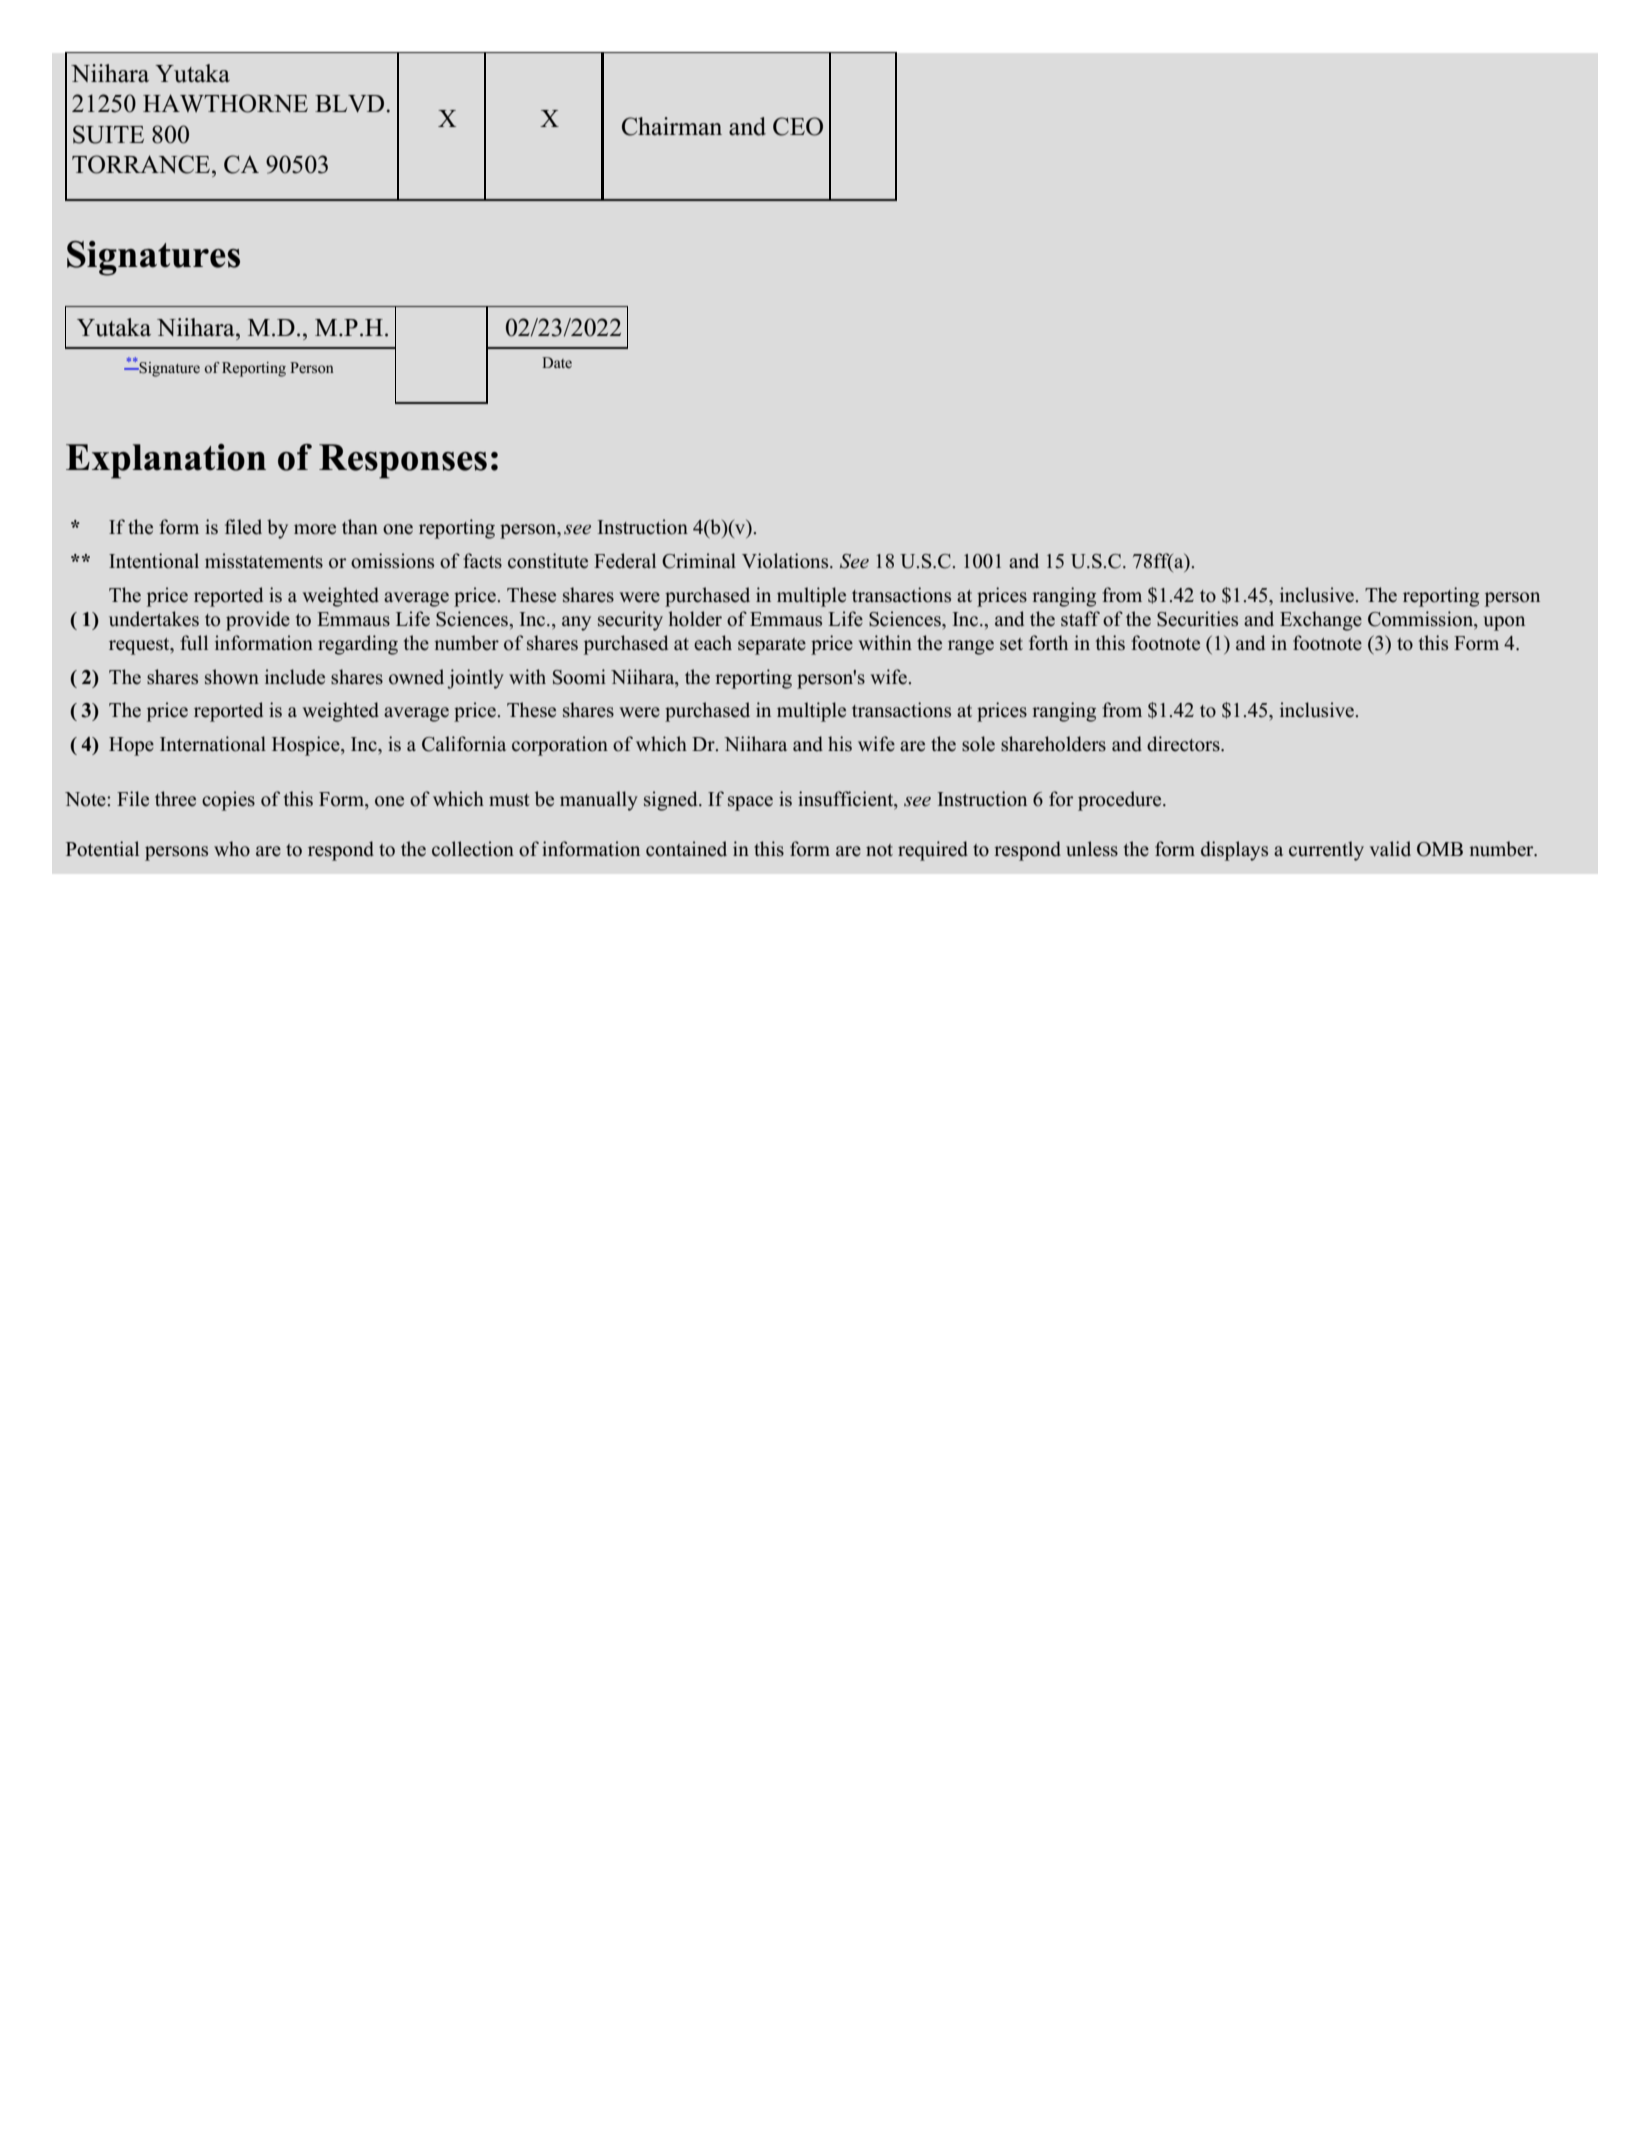 This image has height=2136, width=1651. What do you see at coordinates (750, 803) in the image?
I see `space` at bounding box center [750, 803].
